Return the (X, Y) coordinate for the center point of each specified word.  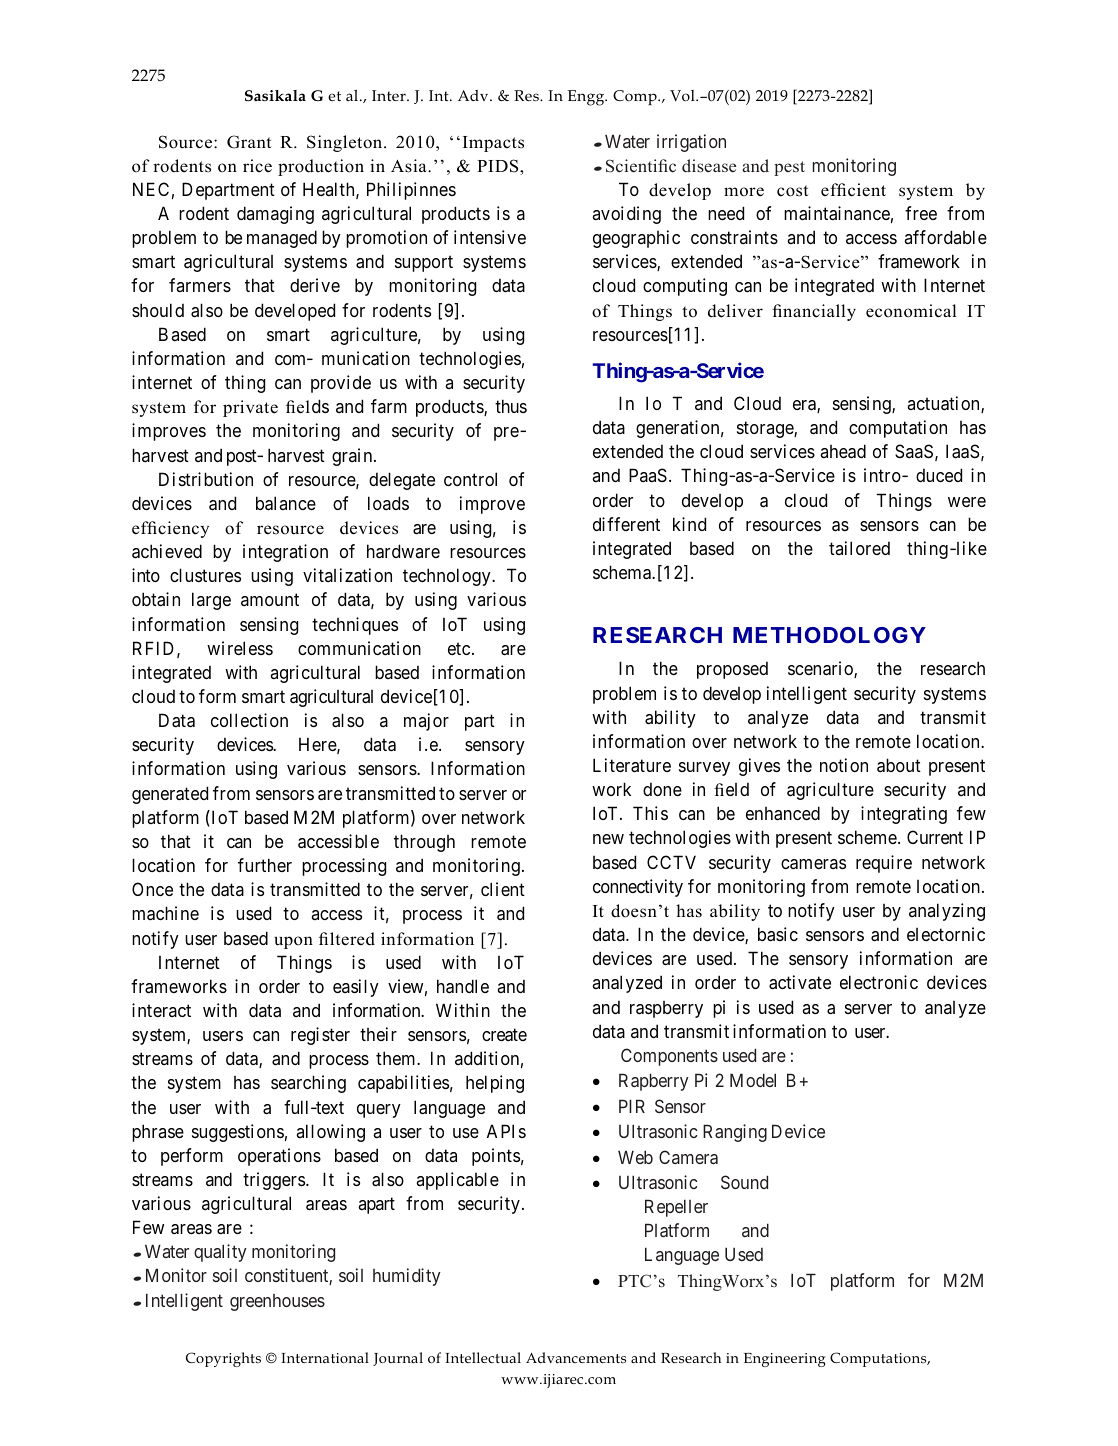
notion (844, 765)
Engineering (784, 1360)
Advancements (576, 1357)
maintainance (837, 213)
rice (257, 166)
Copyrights (223, 1359)
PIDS (499, 166)
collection (249, 720)
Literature (632, 765)
